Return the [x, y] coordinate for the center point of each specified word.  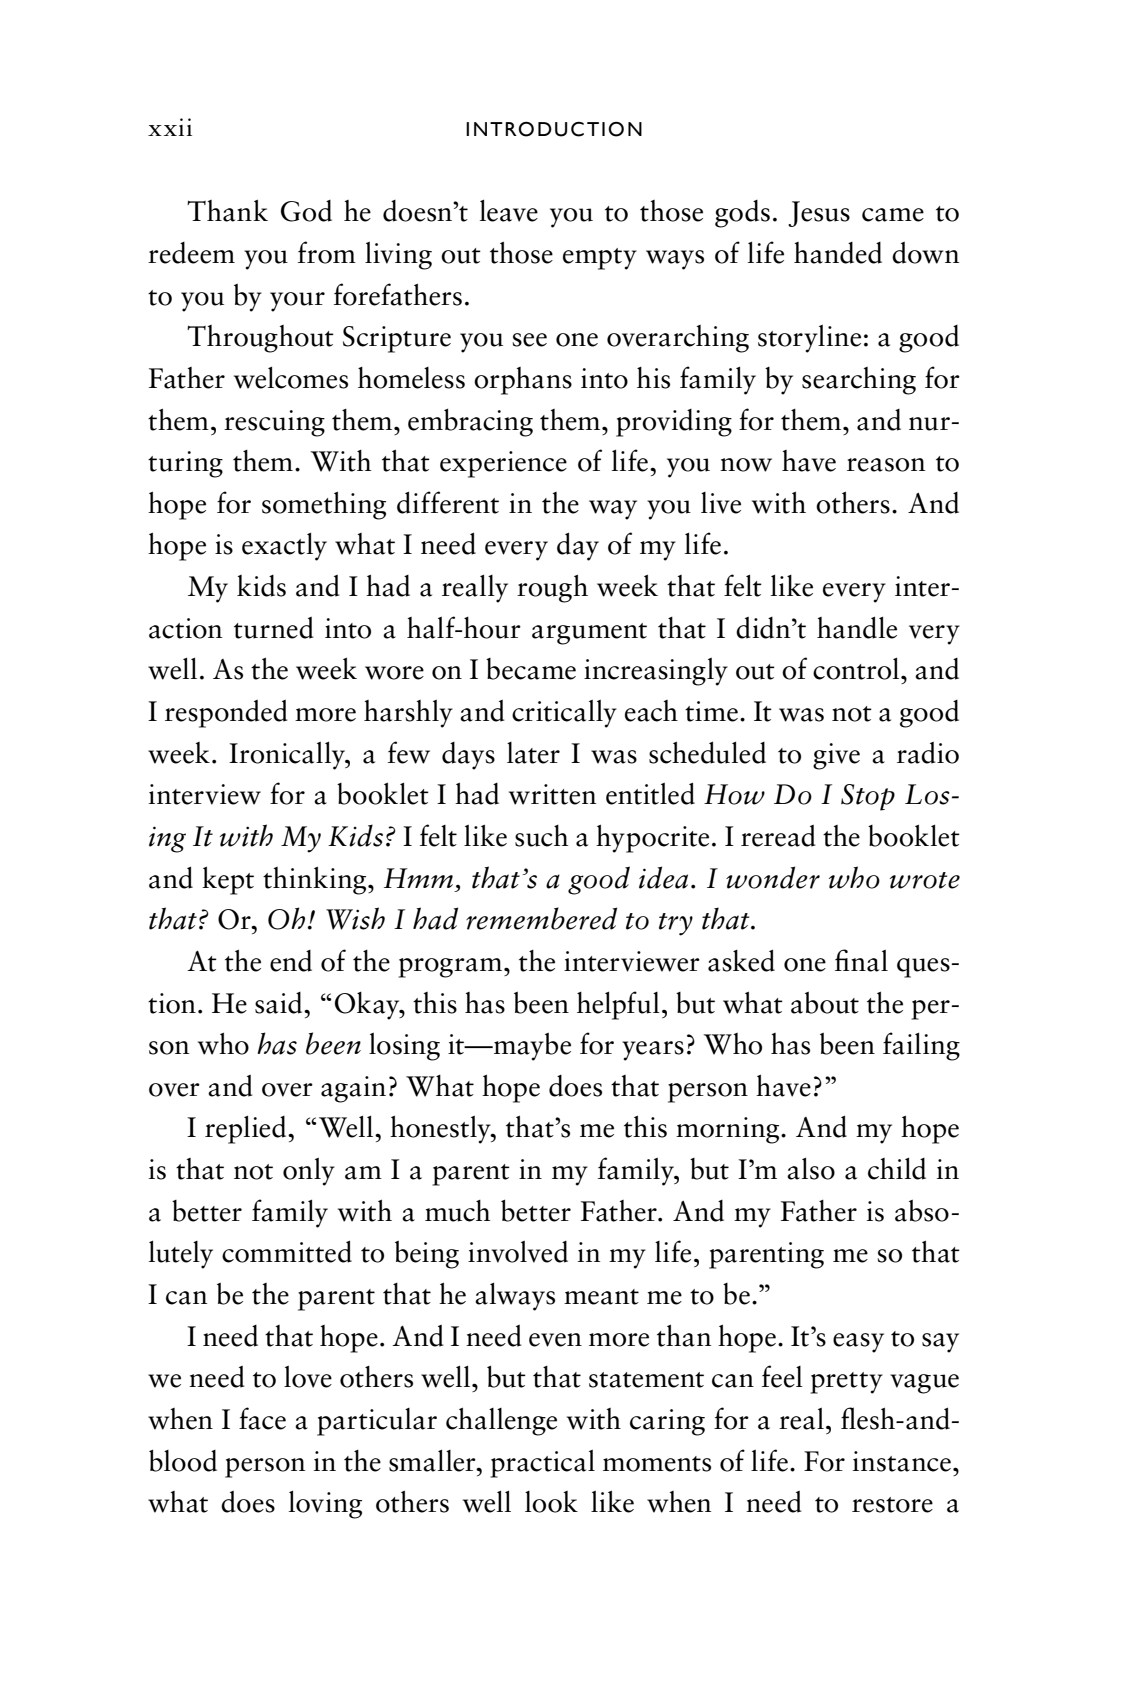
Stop [868, 797]
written [552, 794]
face [262, 1418]
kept [228, 880]
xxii [170, 127]
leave [509, 211]
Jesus [819, 214]
